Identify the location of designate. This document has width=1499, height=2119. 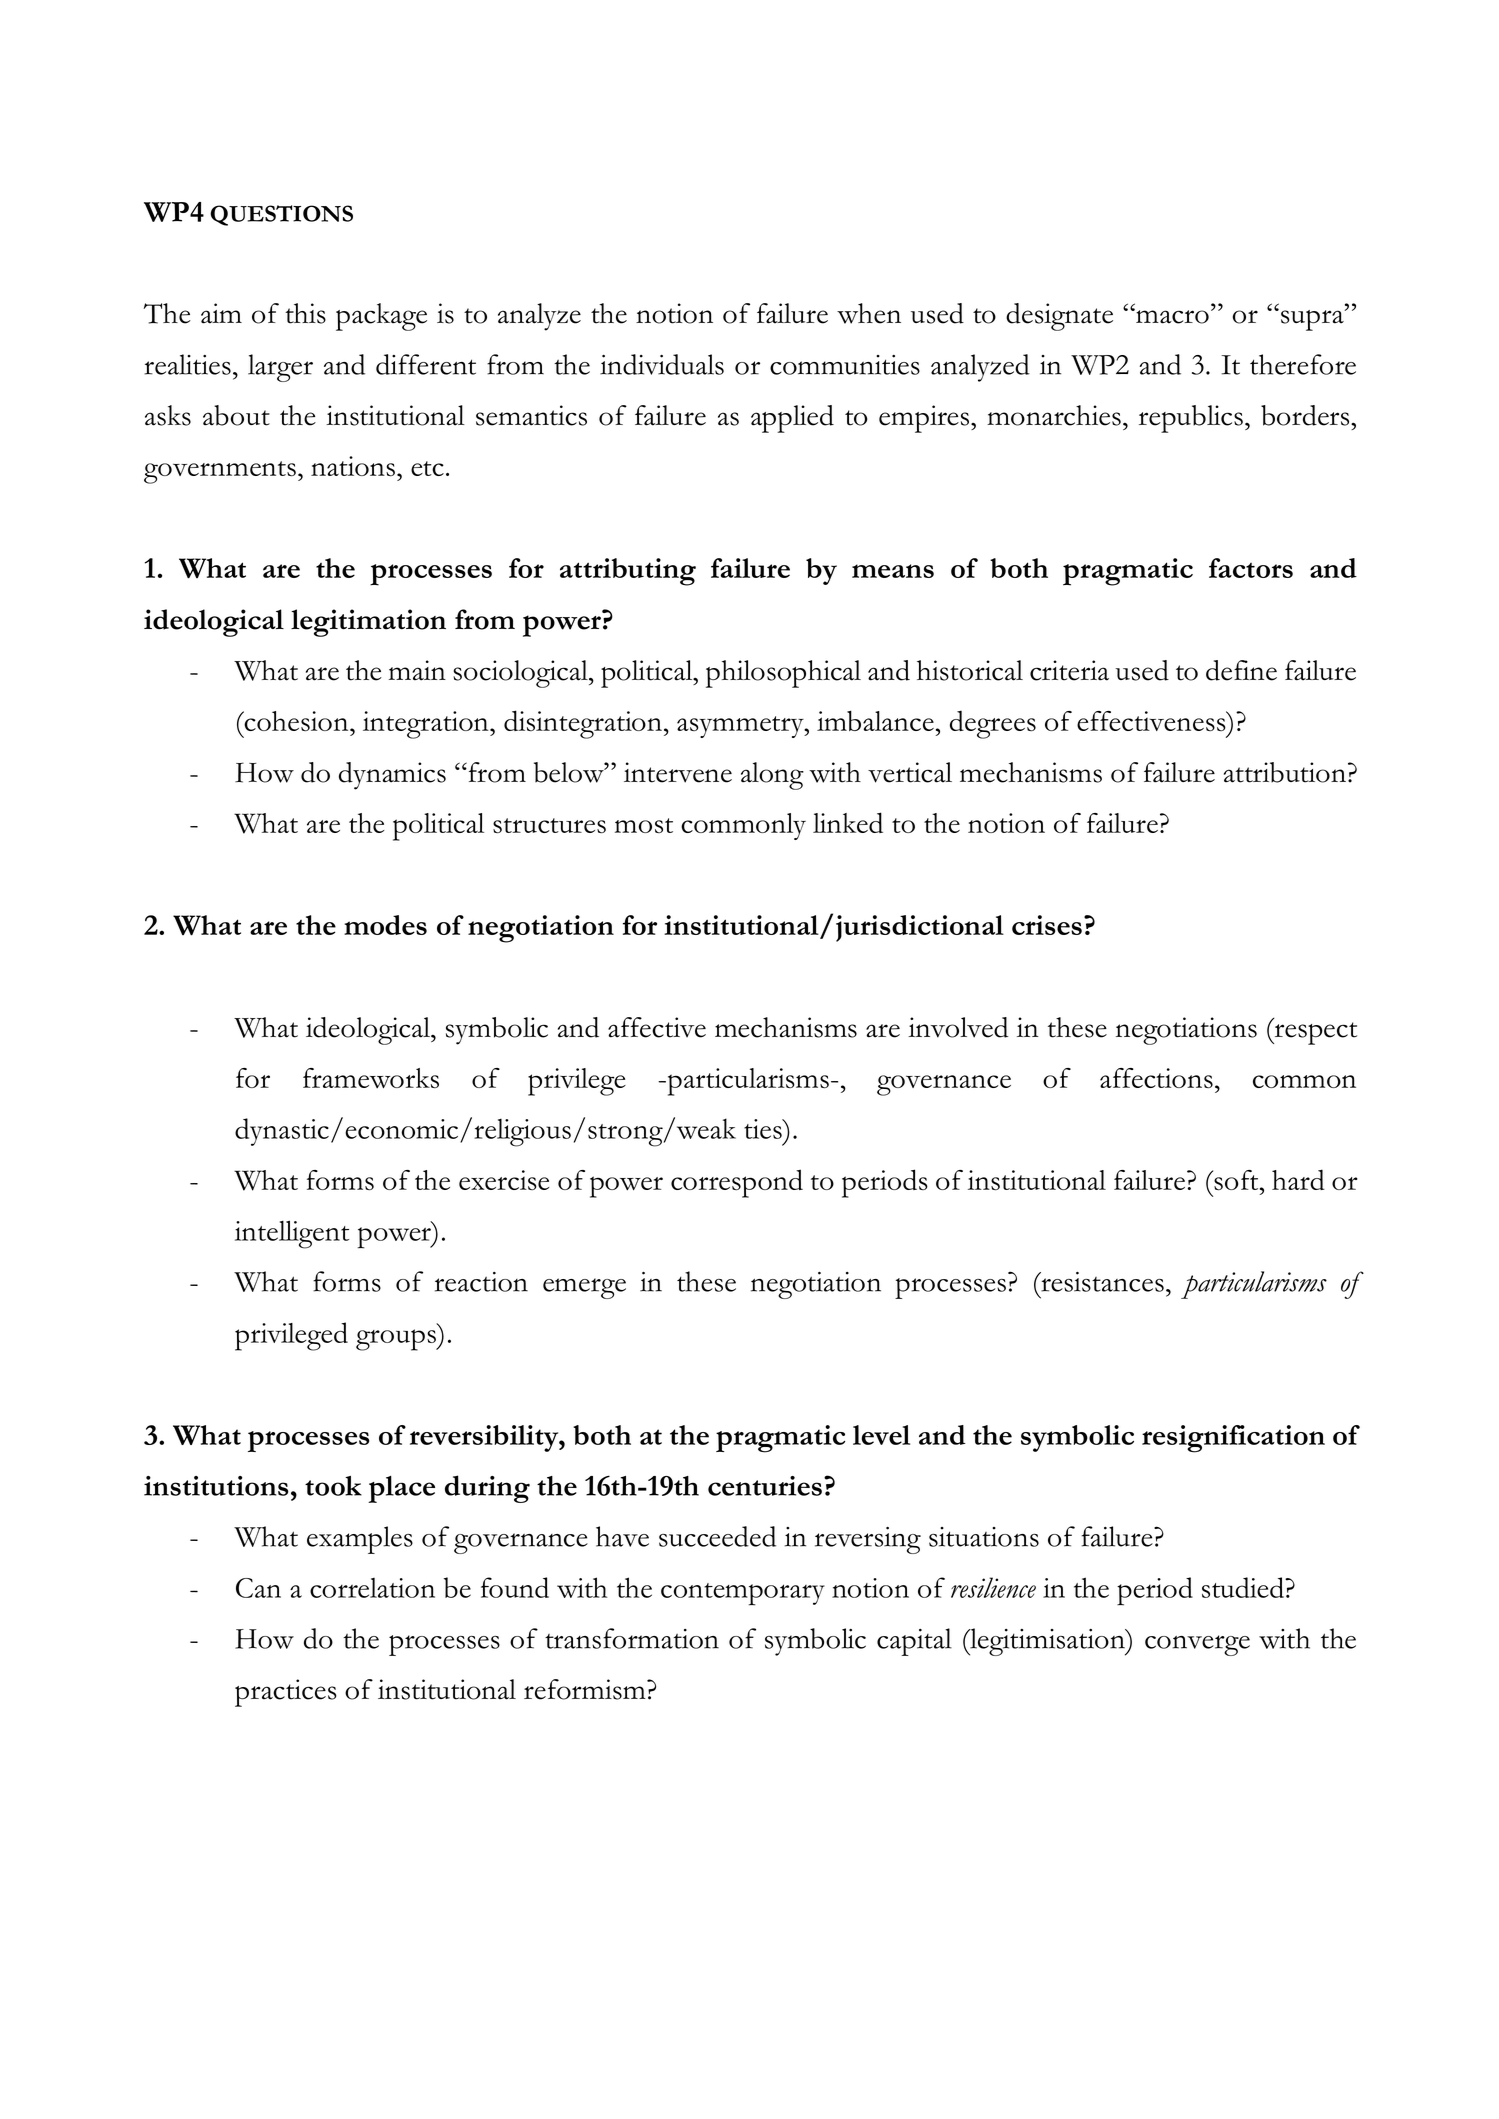
(1059, 317).
